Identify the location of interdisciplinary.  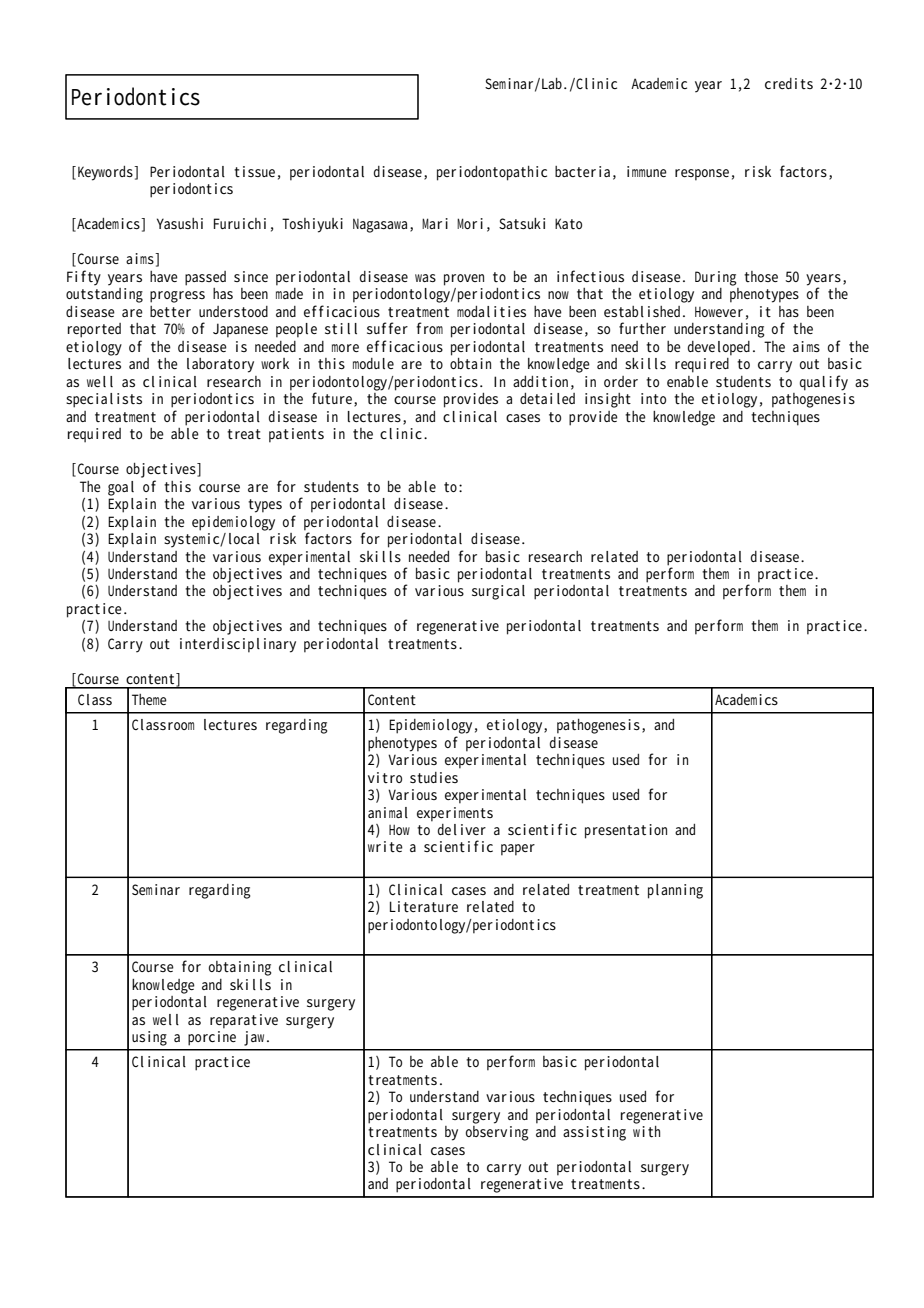
(238, 645).
